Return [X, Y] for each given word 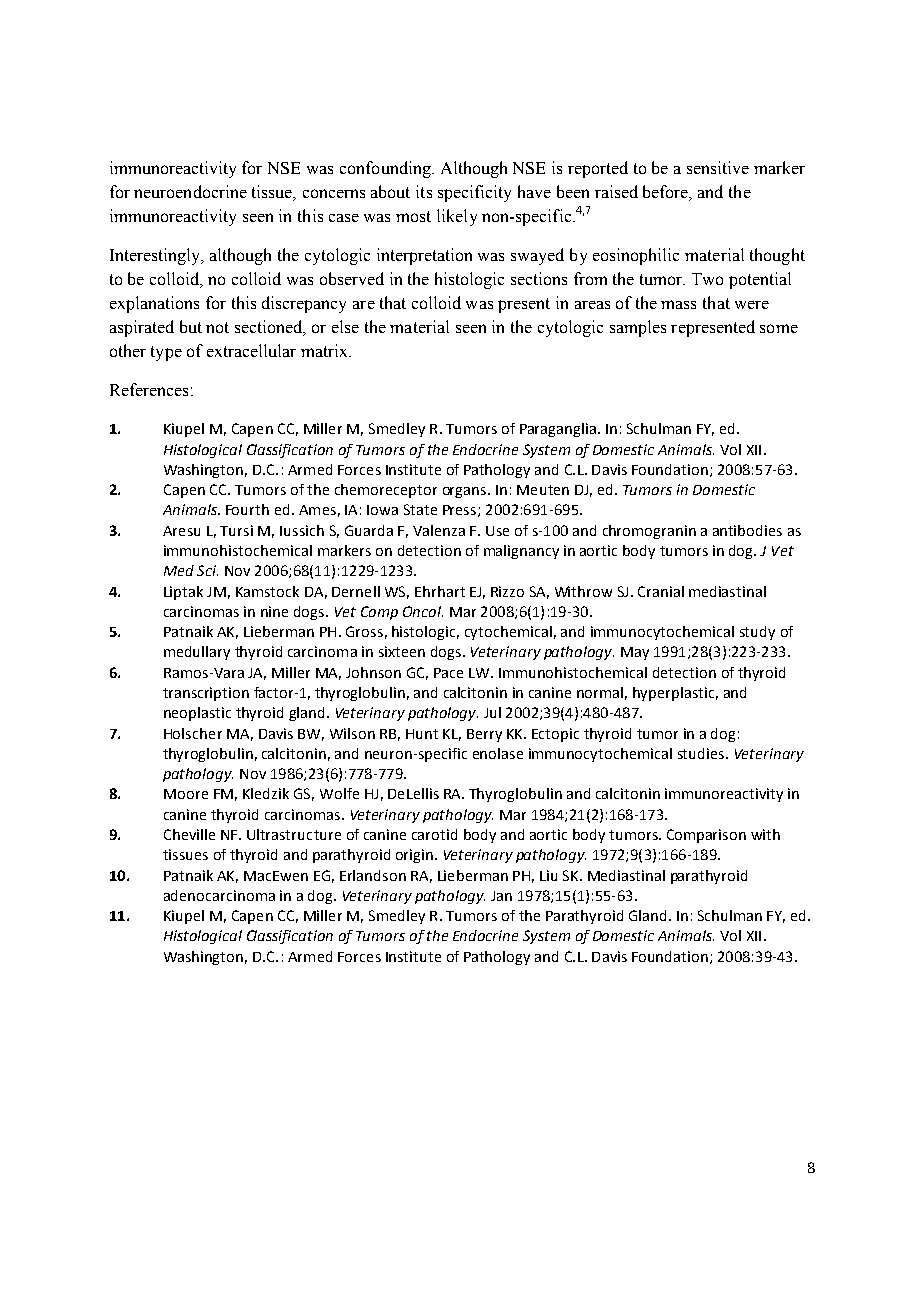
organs [466, 492]
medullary [197, 653]
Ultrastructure [294, 834]
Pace [448, 673]
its [424, 191]
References [149, 389]
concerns [334, 193]
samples [638, 328]
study [757, 633]
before [667, 193]
